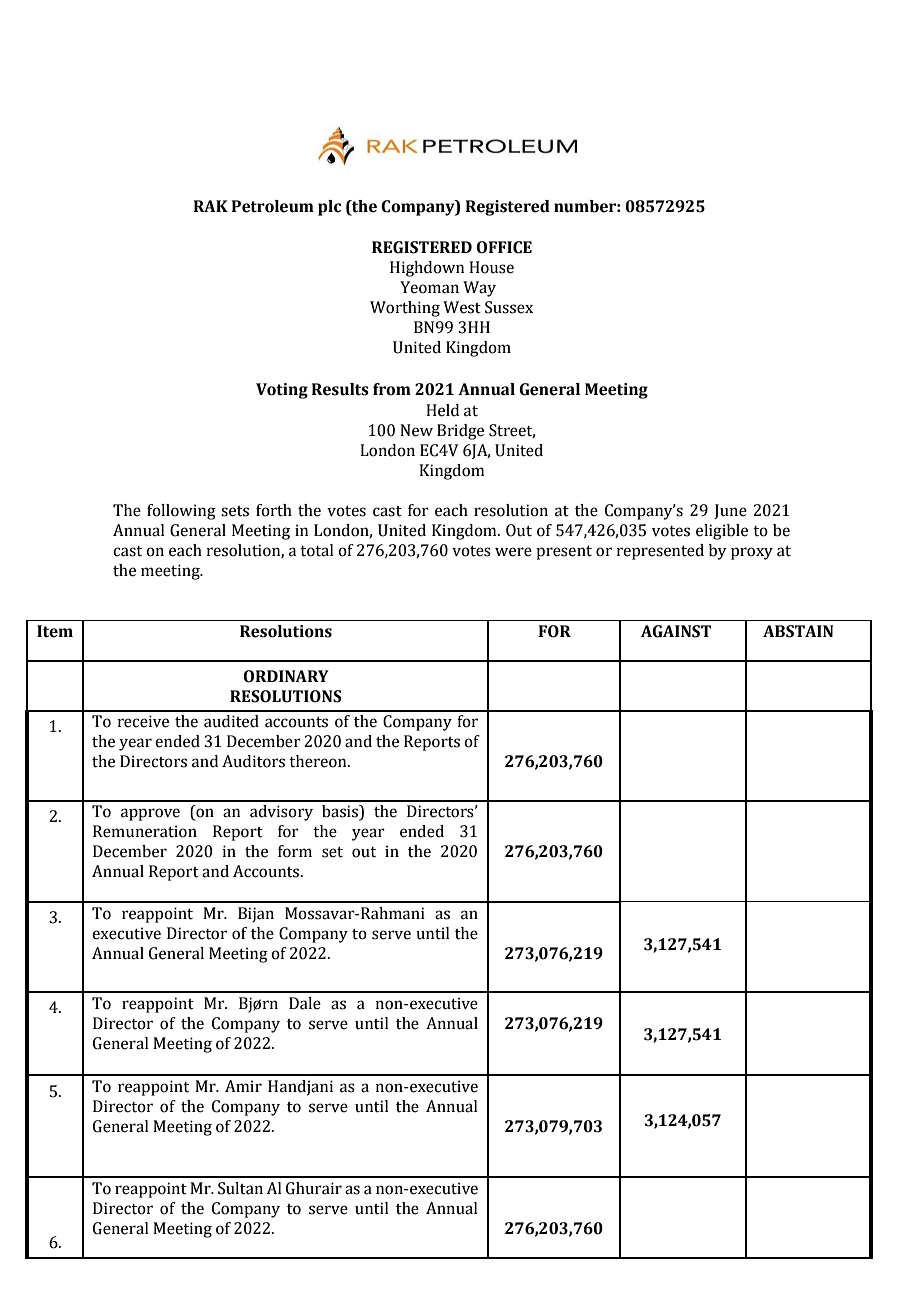 This screenshot has width=924, height=1307. What do you see at coordinates (286, 676) in the screenshot?
I see `ORDINARY` at bounding box center [286, 676].
